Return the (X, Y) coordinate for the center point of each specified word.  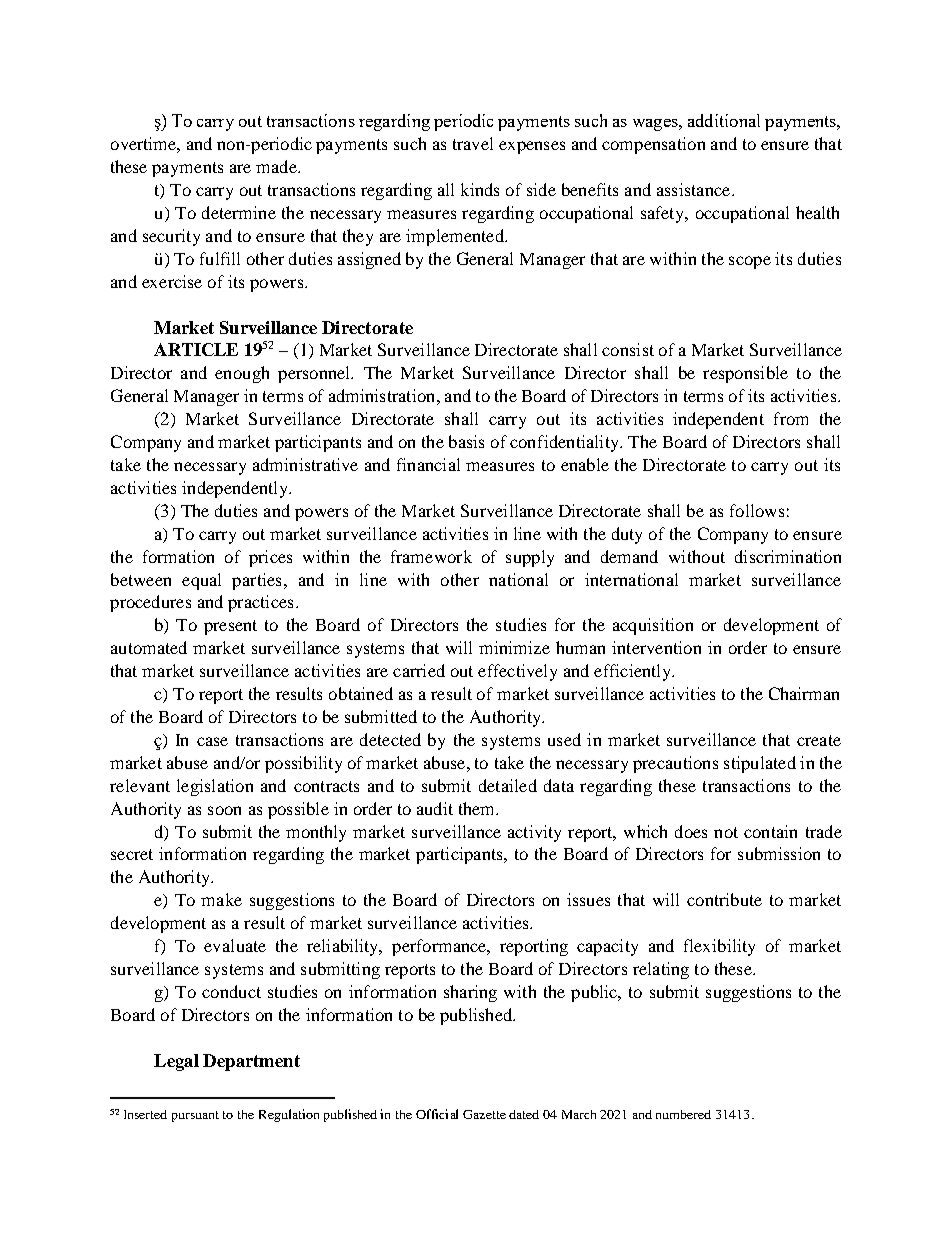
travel (473, 143)
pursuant (195, 1116)
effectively (517, 672)
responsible (745, 374)
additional (724, 120)
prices (270, 558)
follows (757, 510)
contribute (724, 899)
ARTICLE (196, 349)
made (277, 166)
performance (440, 947)
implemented (456, 237)
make (221, 899)
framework (431, 556)
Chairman (804, 693)
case (212, 741)
